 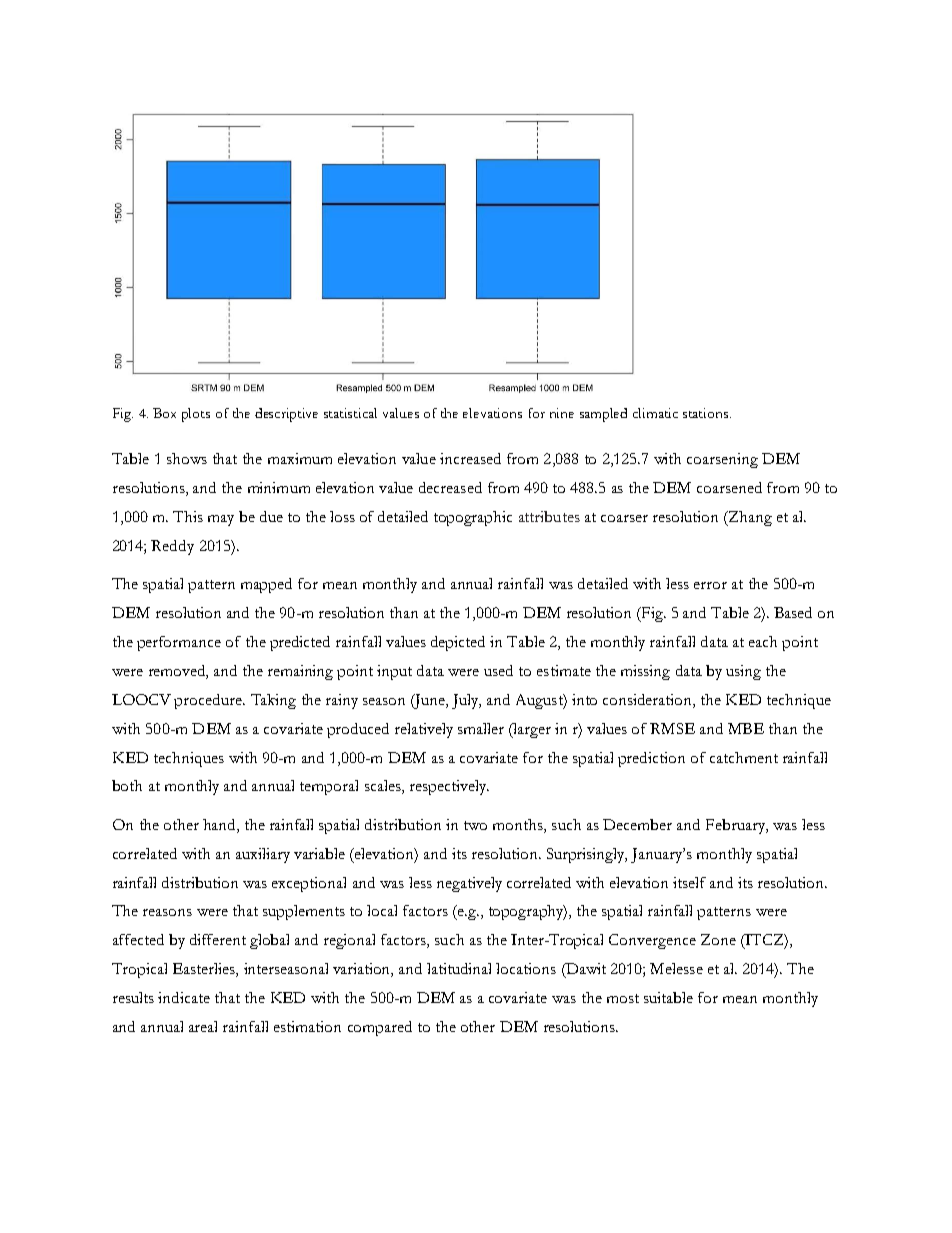 I want to click on auxiliary, so click(x=263, y=855).
